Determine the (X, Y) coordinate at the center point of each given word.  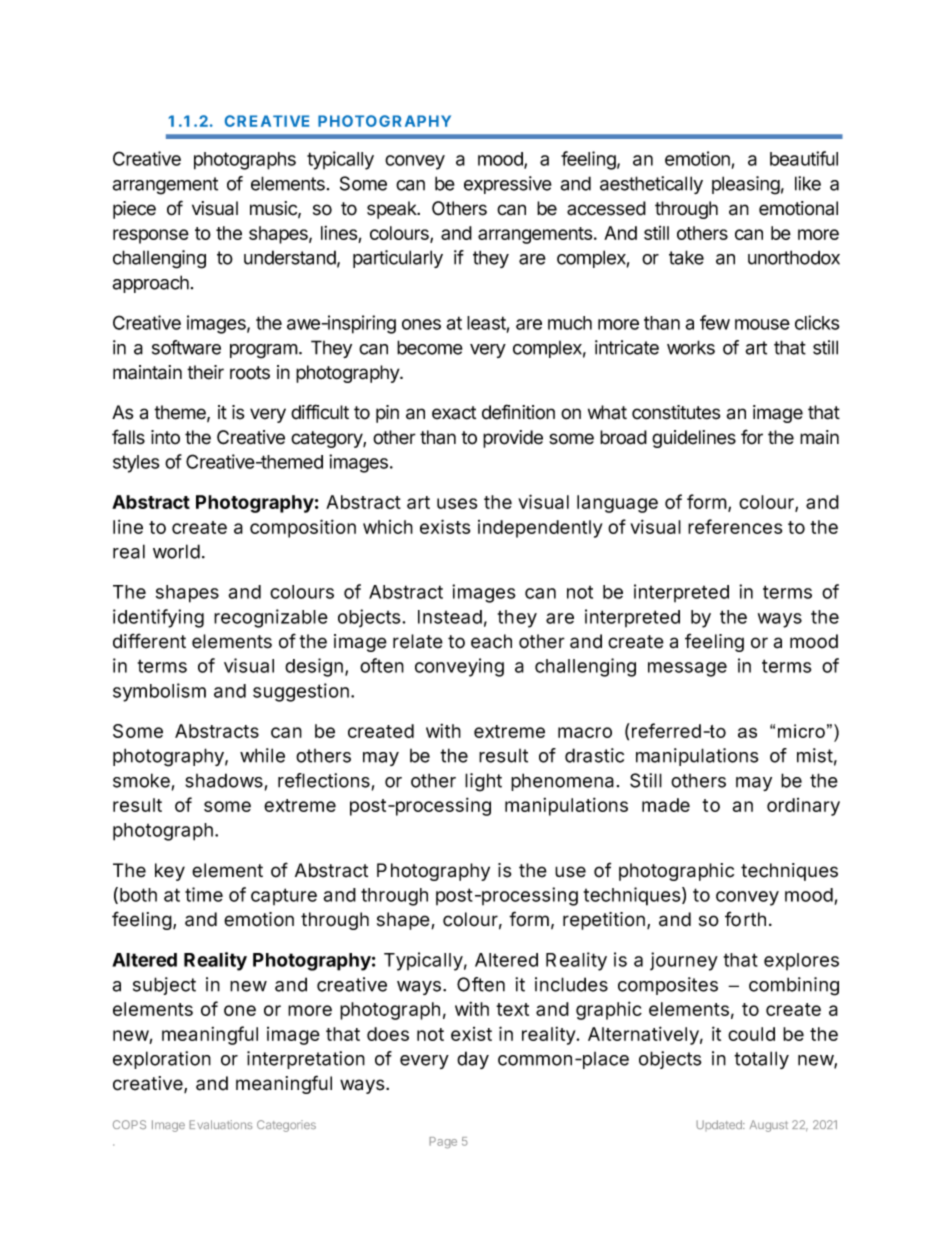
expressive (508, 185)
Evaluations (220, 1124)
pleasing (746, 185)
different (149, 641)
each (491, 641)
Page (443, 1143)
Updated (720, 1125)
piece (134, 210)
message (687, 669)
